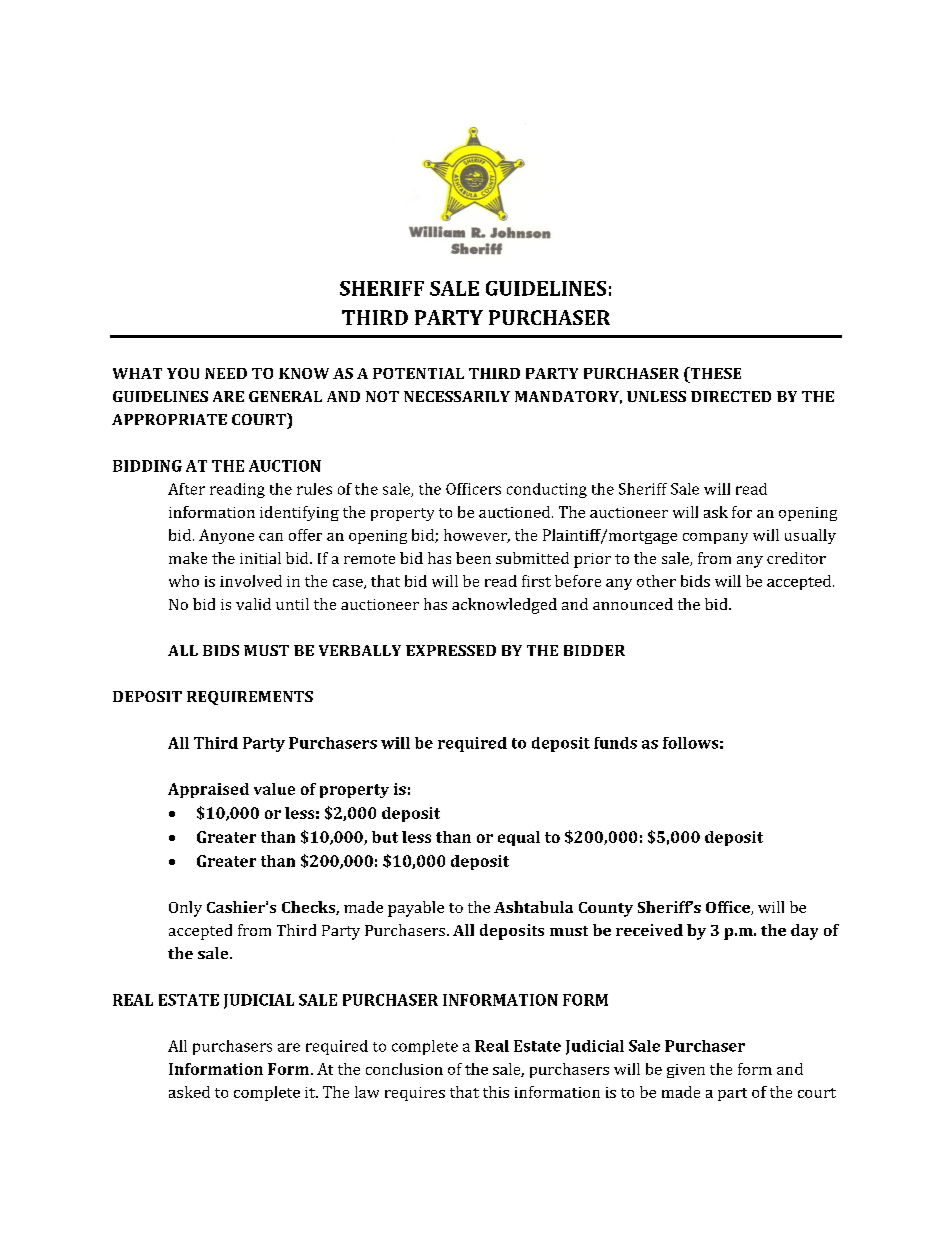  Describe the element at coordinates (451, 650) in the image. I see `EXPRESSED` at that location.
